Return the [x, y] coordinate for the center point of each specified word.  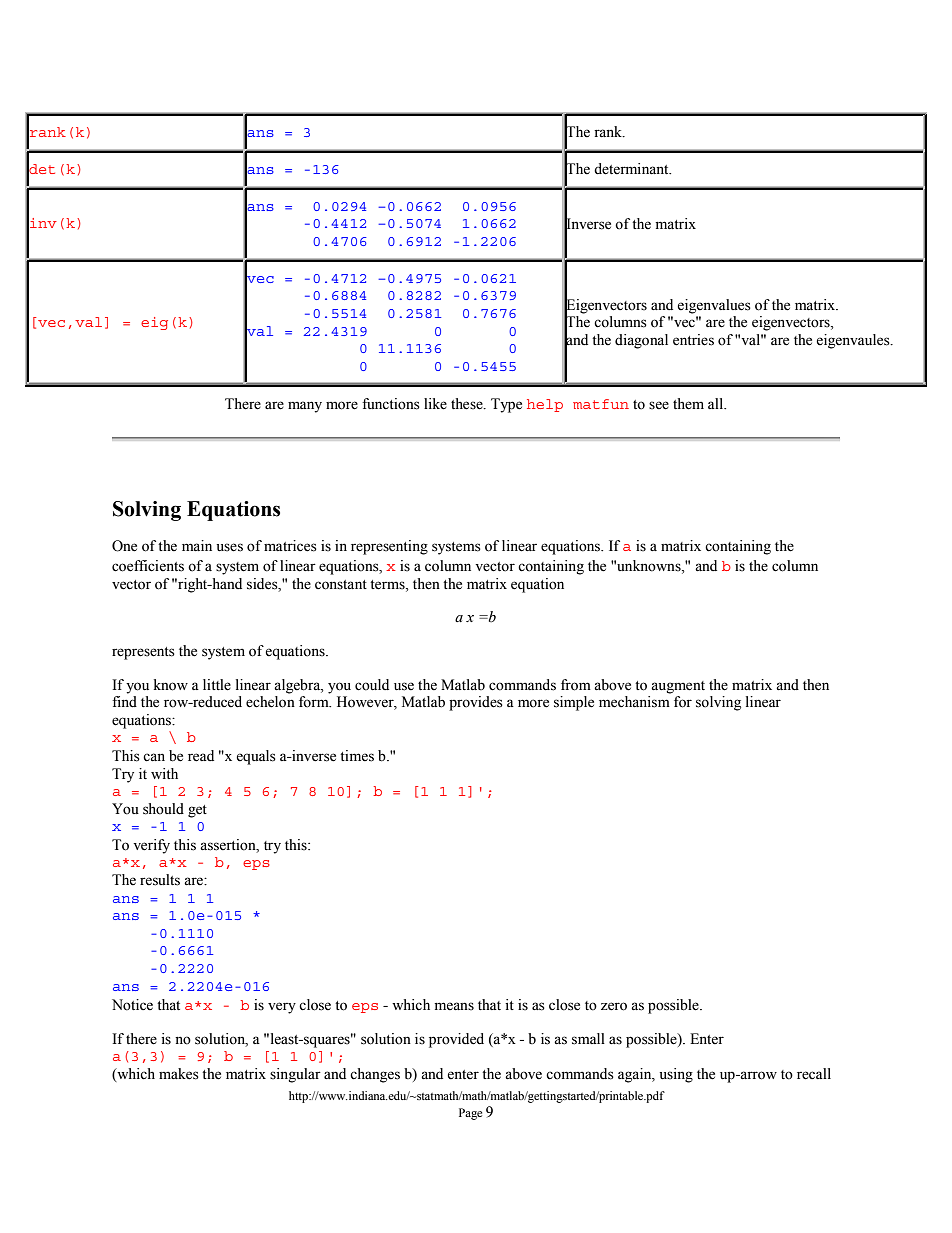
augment [678, 687]
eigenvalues [714, 306]
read [201, 756]
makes [179, 1074]
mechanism [634, 702]
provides [476, 703]
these [468, 404]
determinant [632, 169]
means [454, 1006]
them [688, 404]
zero [614, 1006]
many [305, 407]
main [197, 546]
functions [391, 404]
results [160, 880]
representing [389, 547]
